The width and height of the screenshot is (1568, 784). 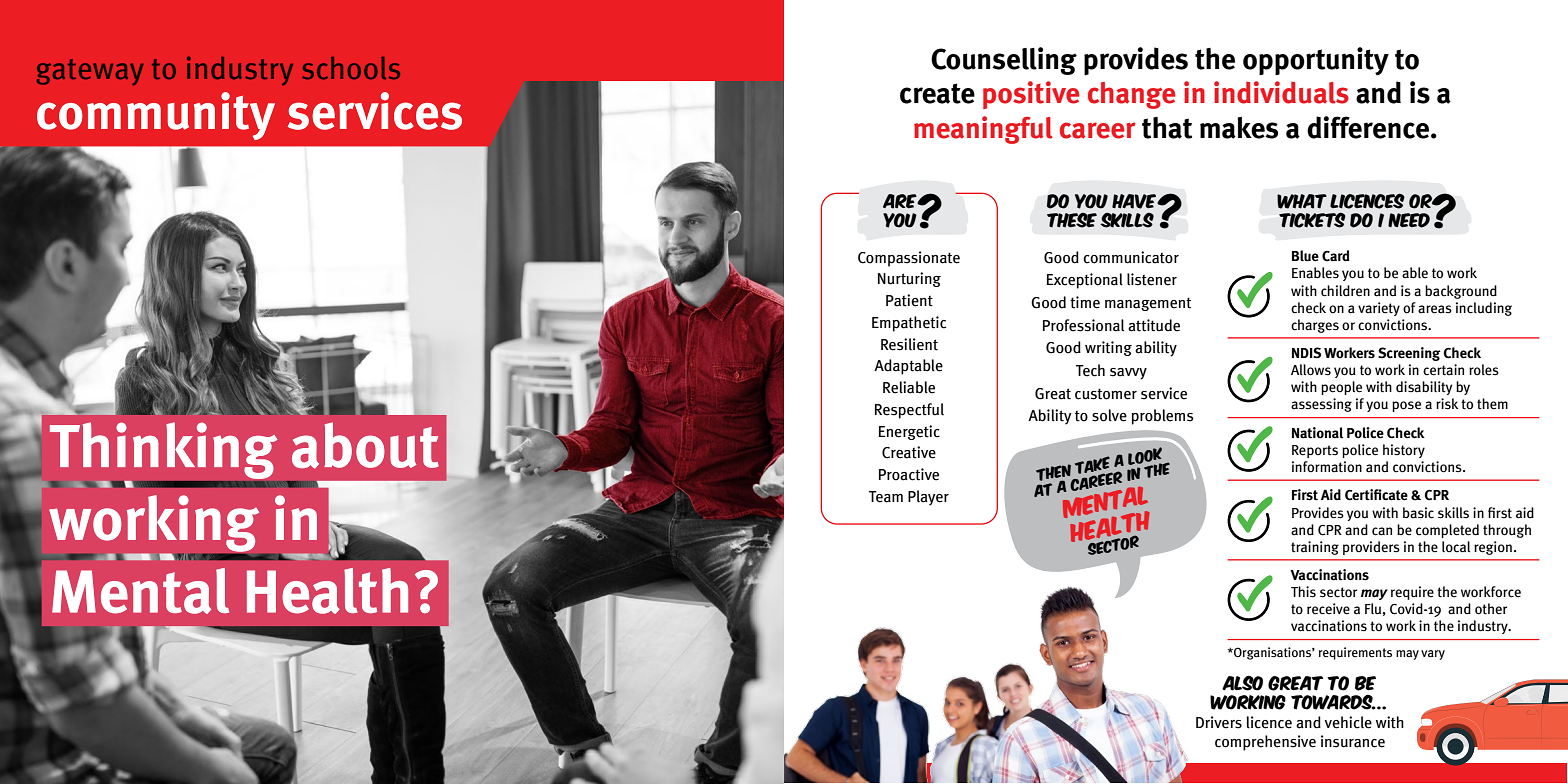 What do you see at coordinates (351, 68) in the screenshot?
I see `schools` at bounding box center [351, 68].
